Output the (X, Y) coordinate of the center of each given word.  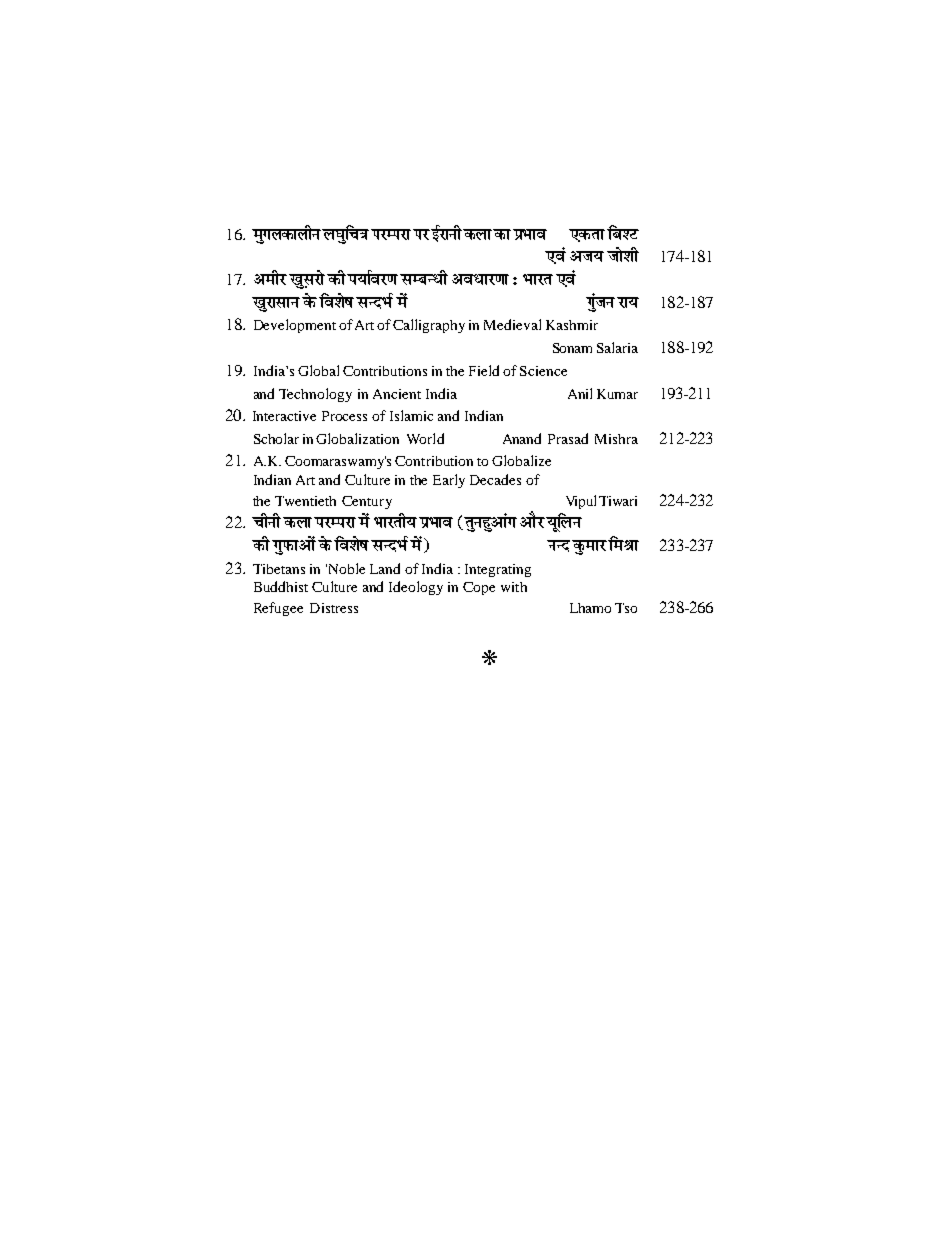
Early (449, 481)
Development (295, 326)
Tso (626, 608)
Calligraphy (429, 326)
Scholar (276, 438)
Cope (479, 588)
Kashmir (572, 325)
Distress (334, 608)
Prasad (568, 438)
